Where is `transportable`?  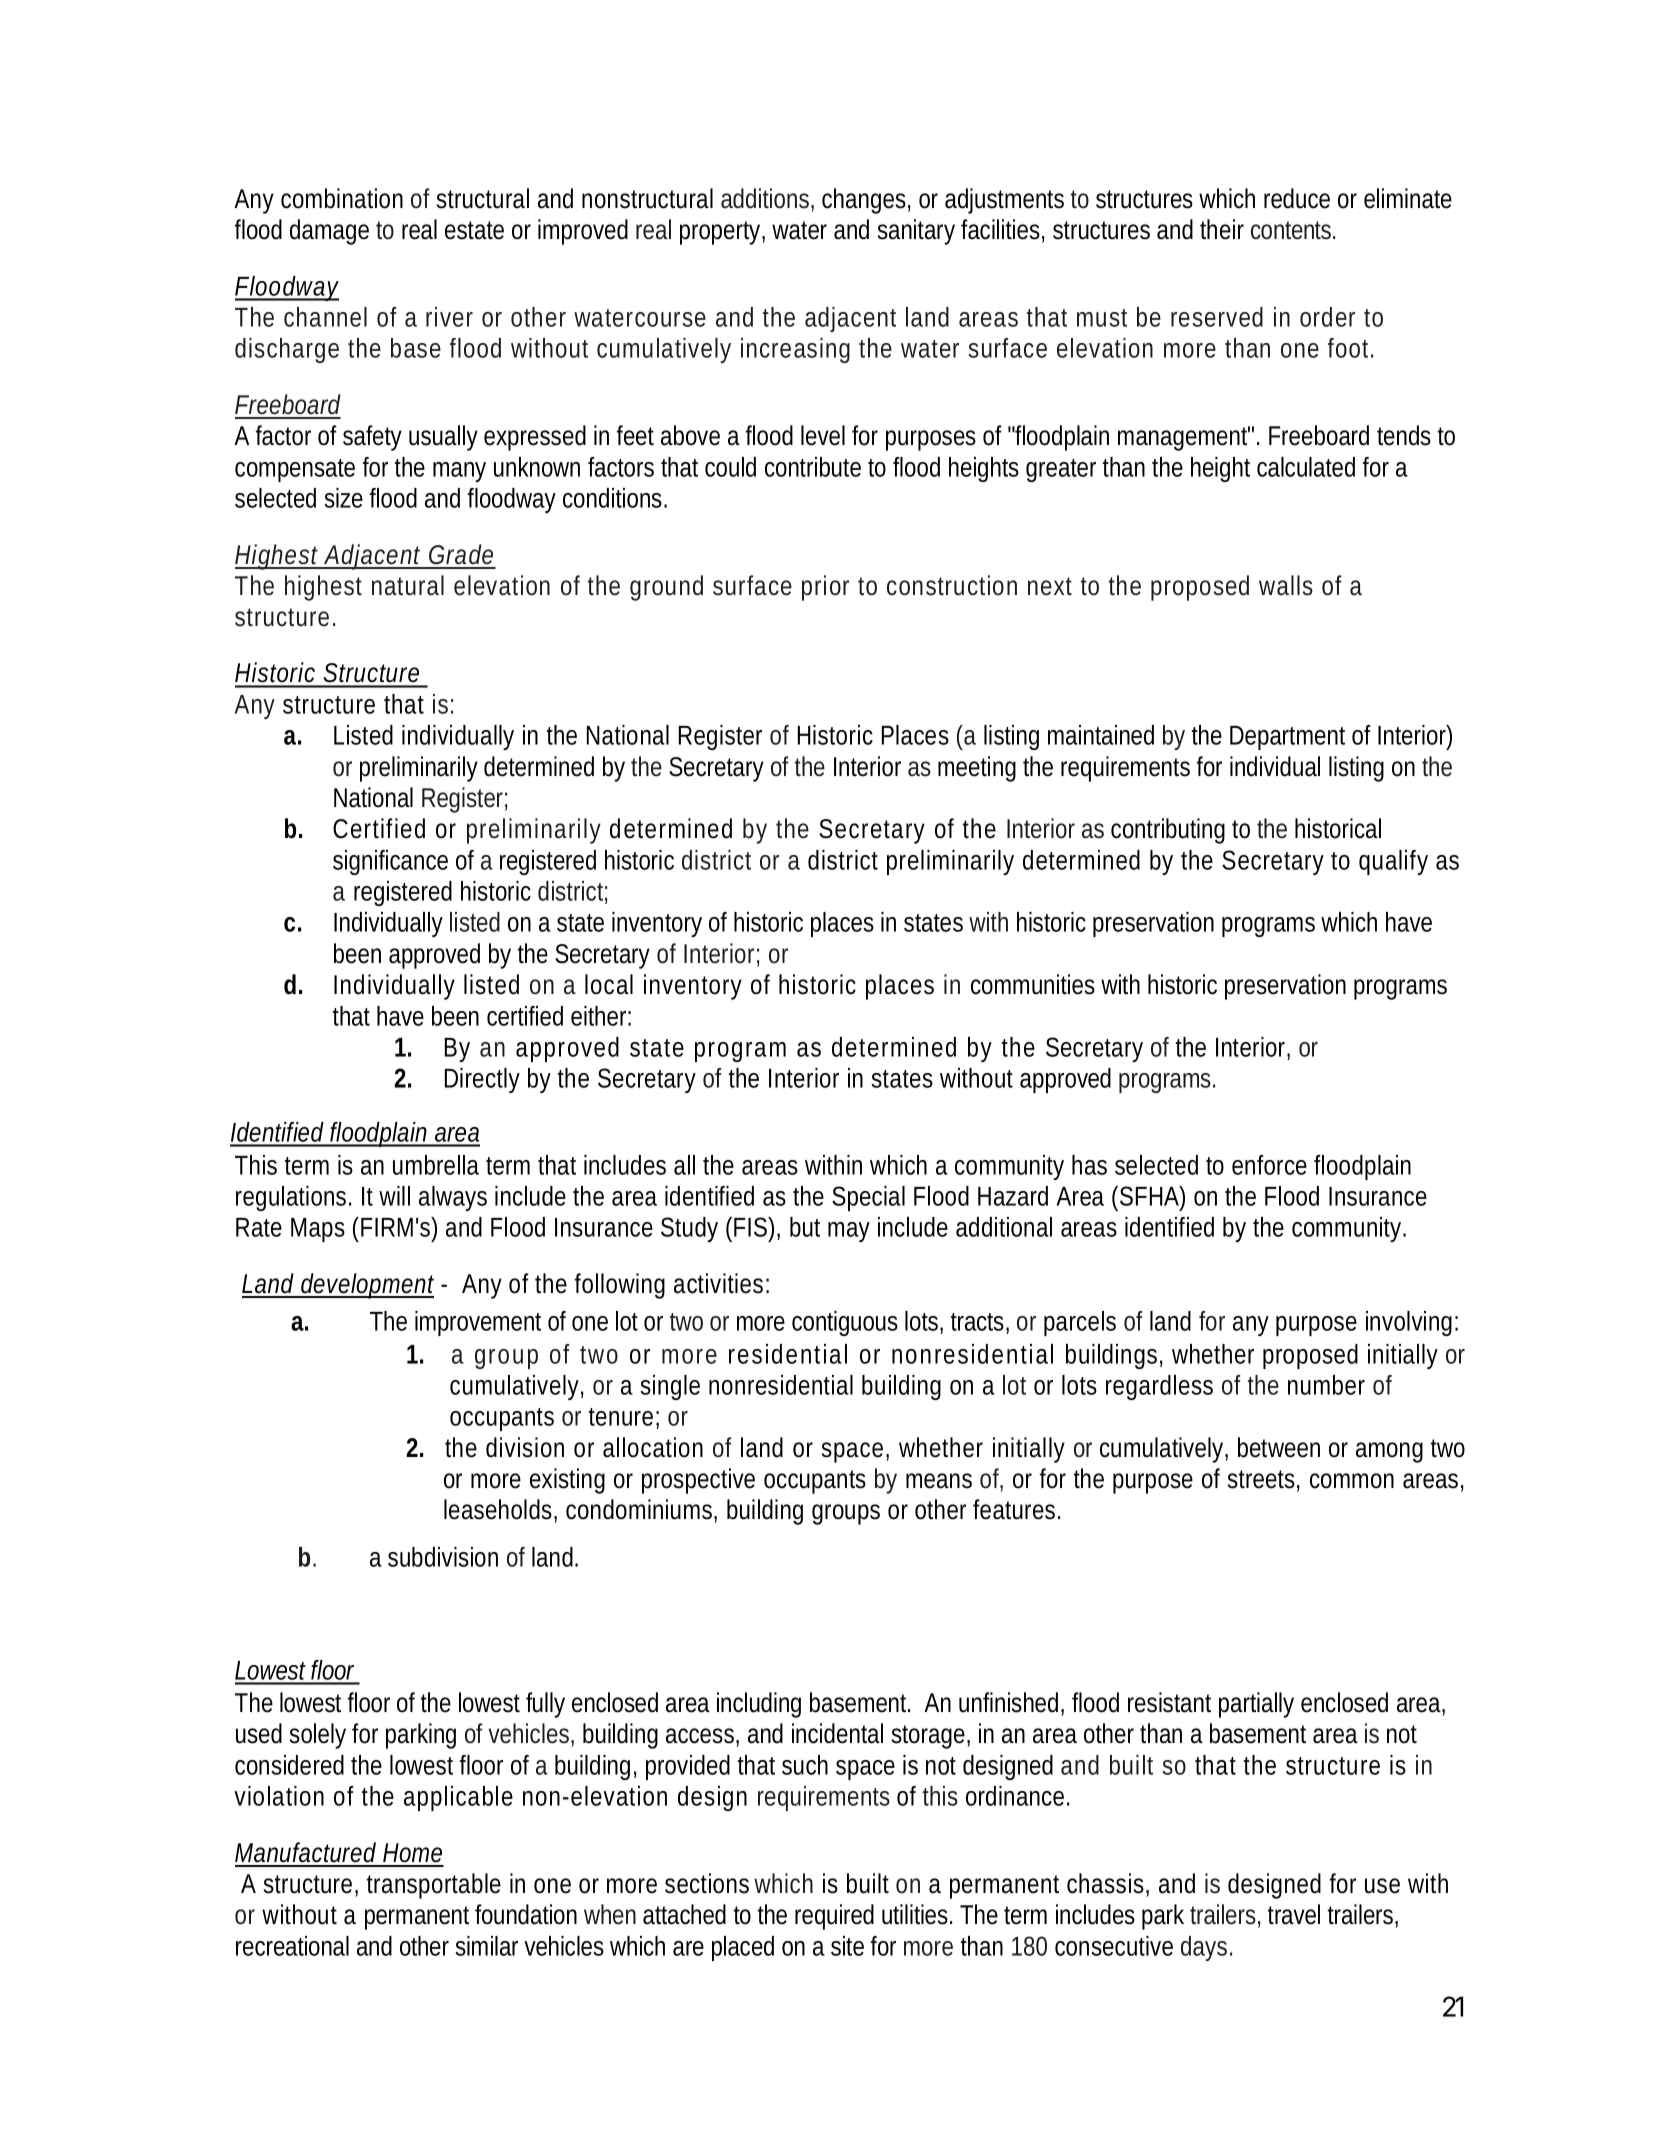 transportable is located at coordinates (434, 1886).
